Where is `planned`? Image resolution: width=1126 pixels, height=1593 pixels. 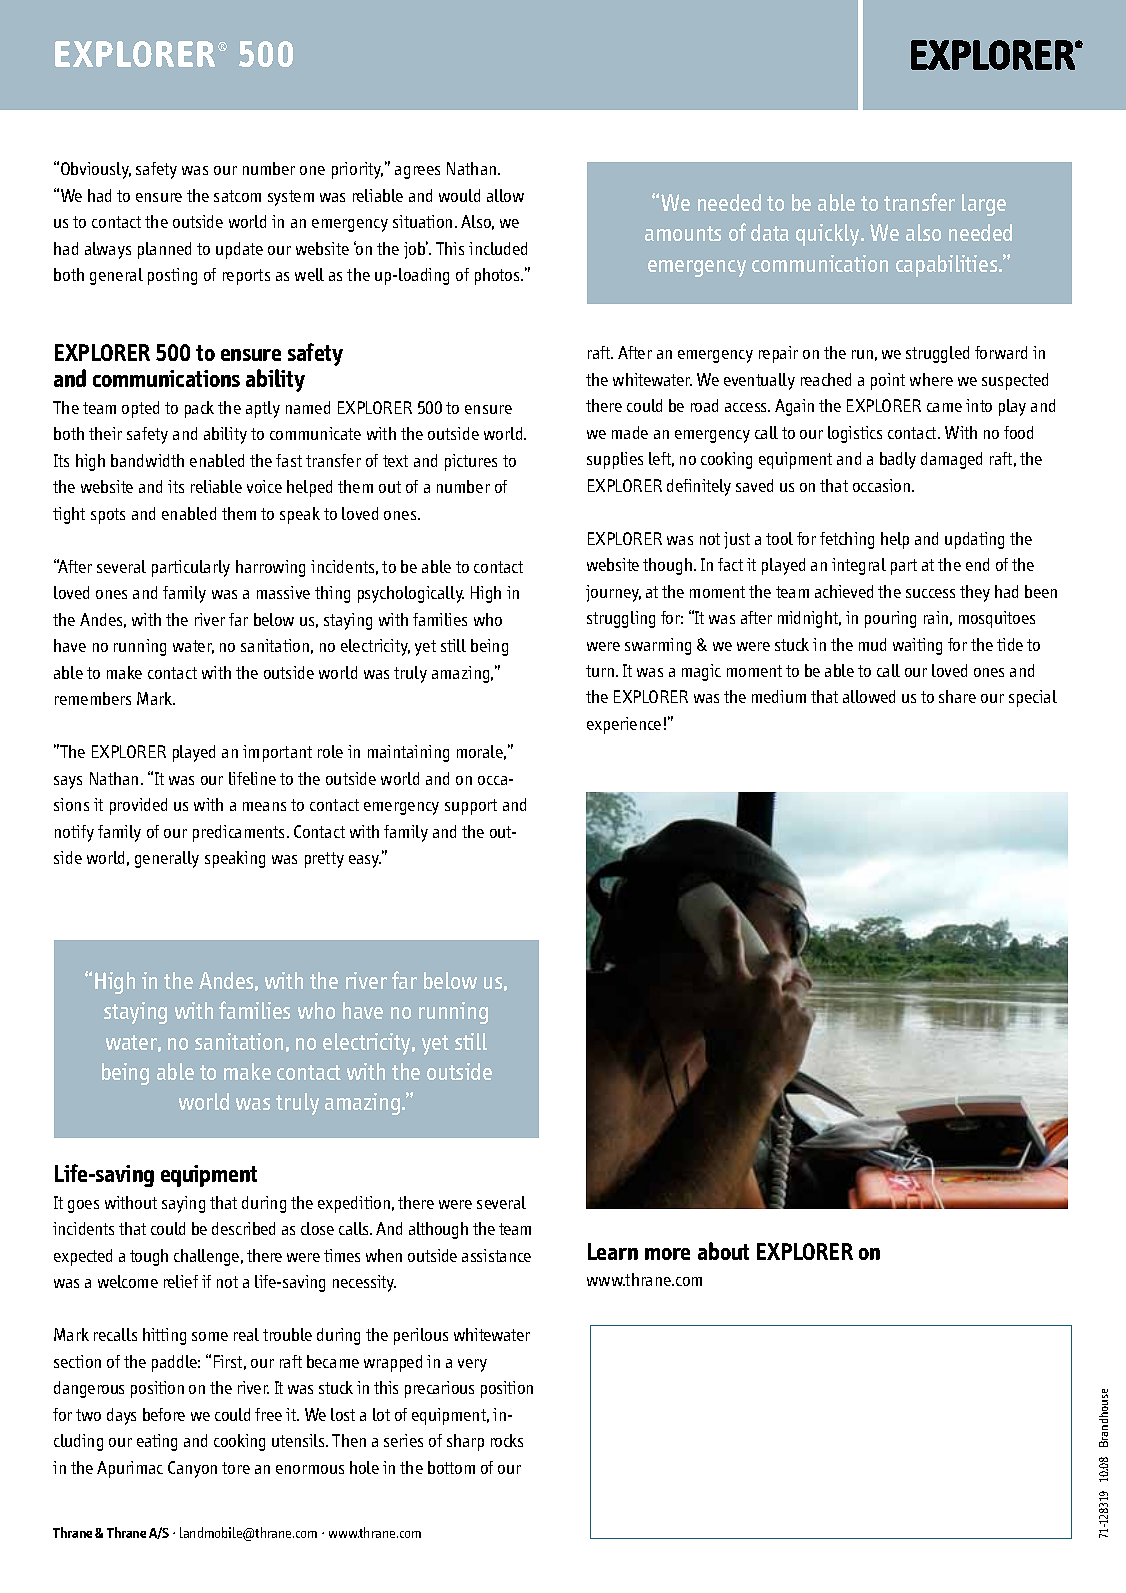
planned is located at coordinates (164, 250).
